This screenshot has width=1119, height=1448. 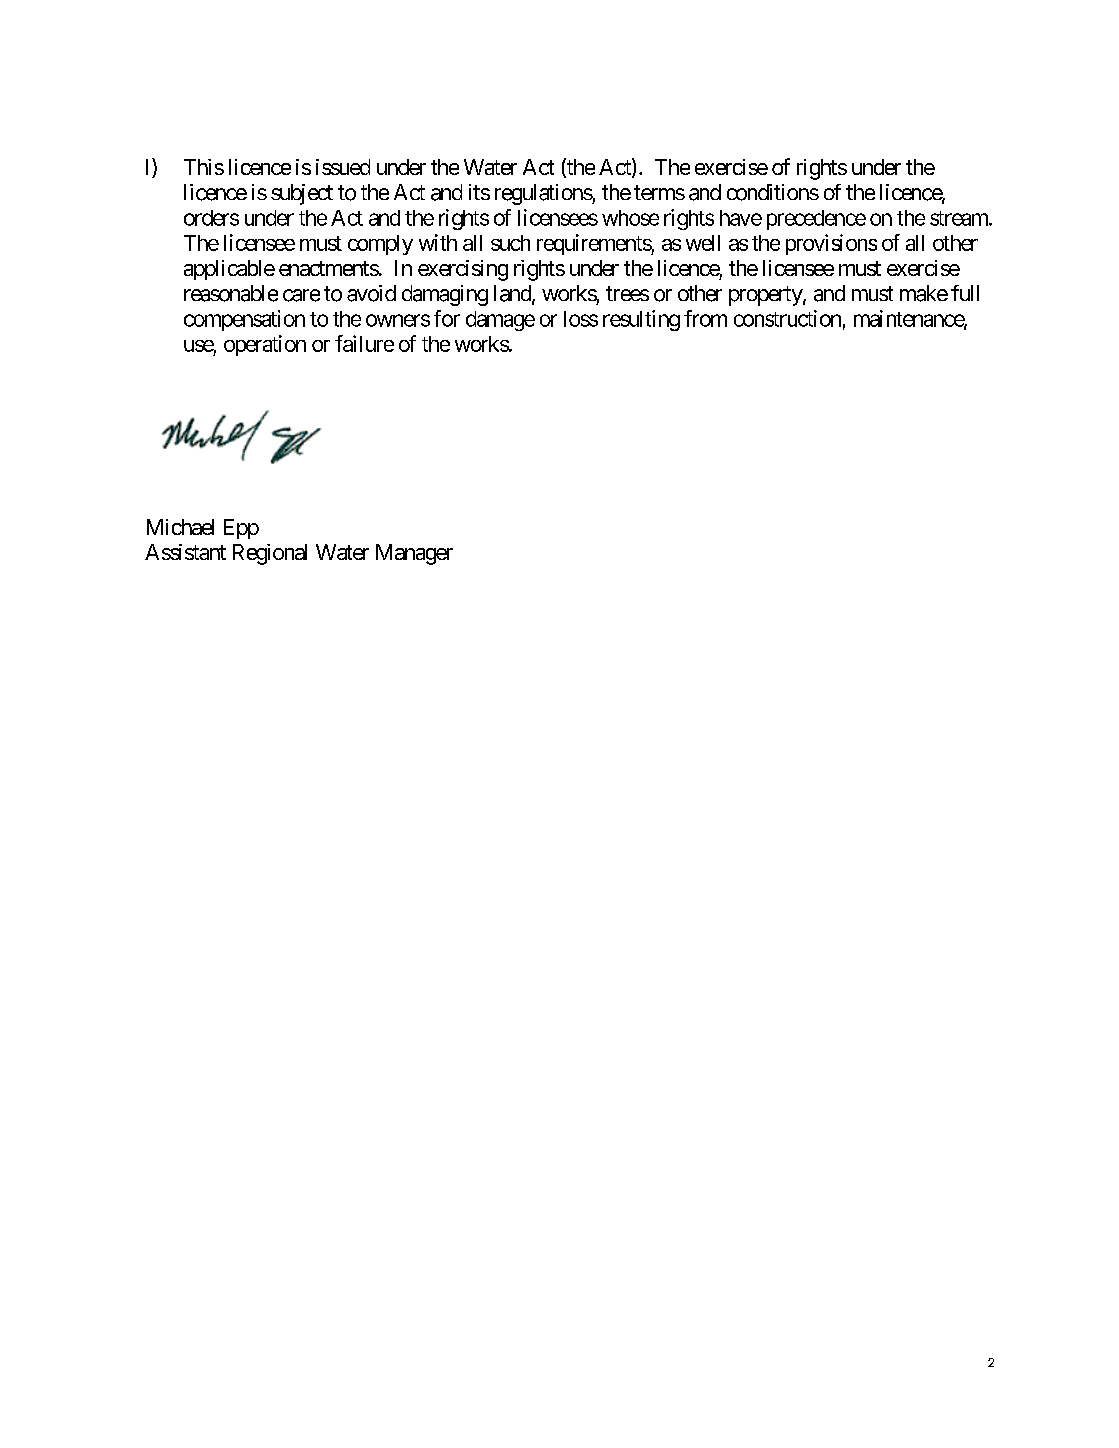 I want to click on Regional, so click(x=270, y=554).
